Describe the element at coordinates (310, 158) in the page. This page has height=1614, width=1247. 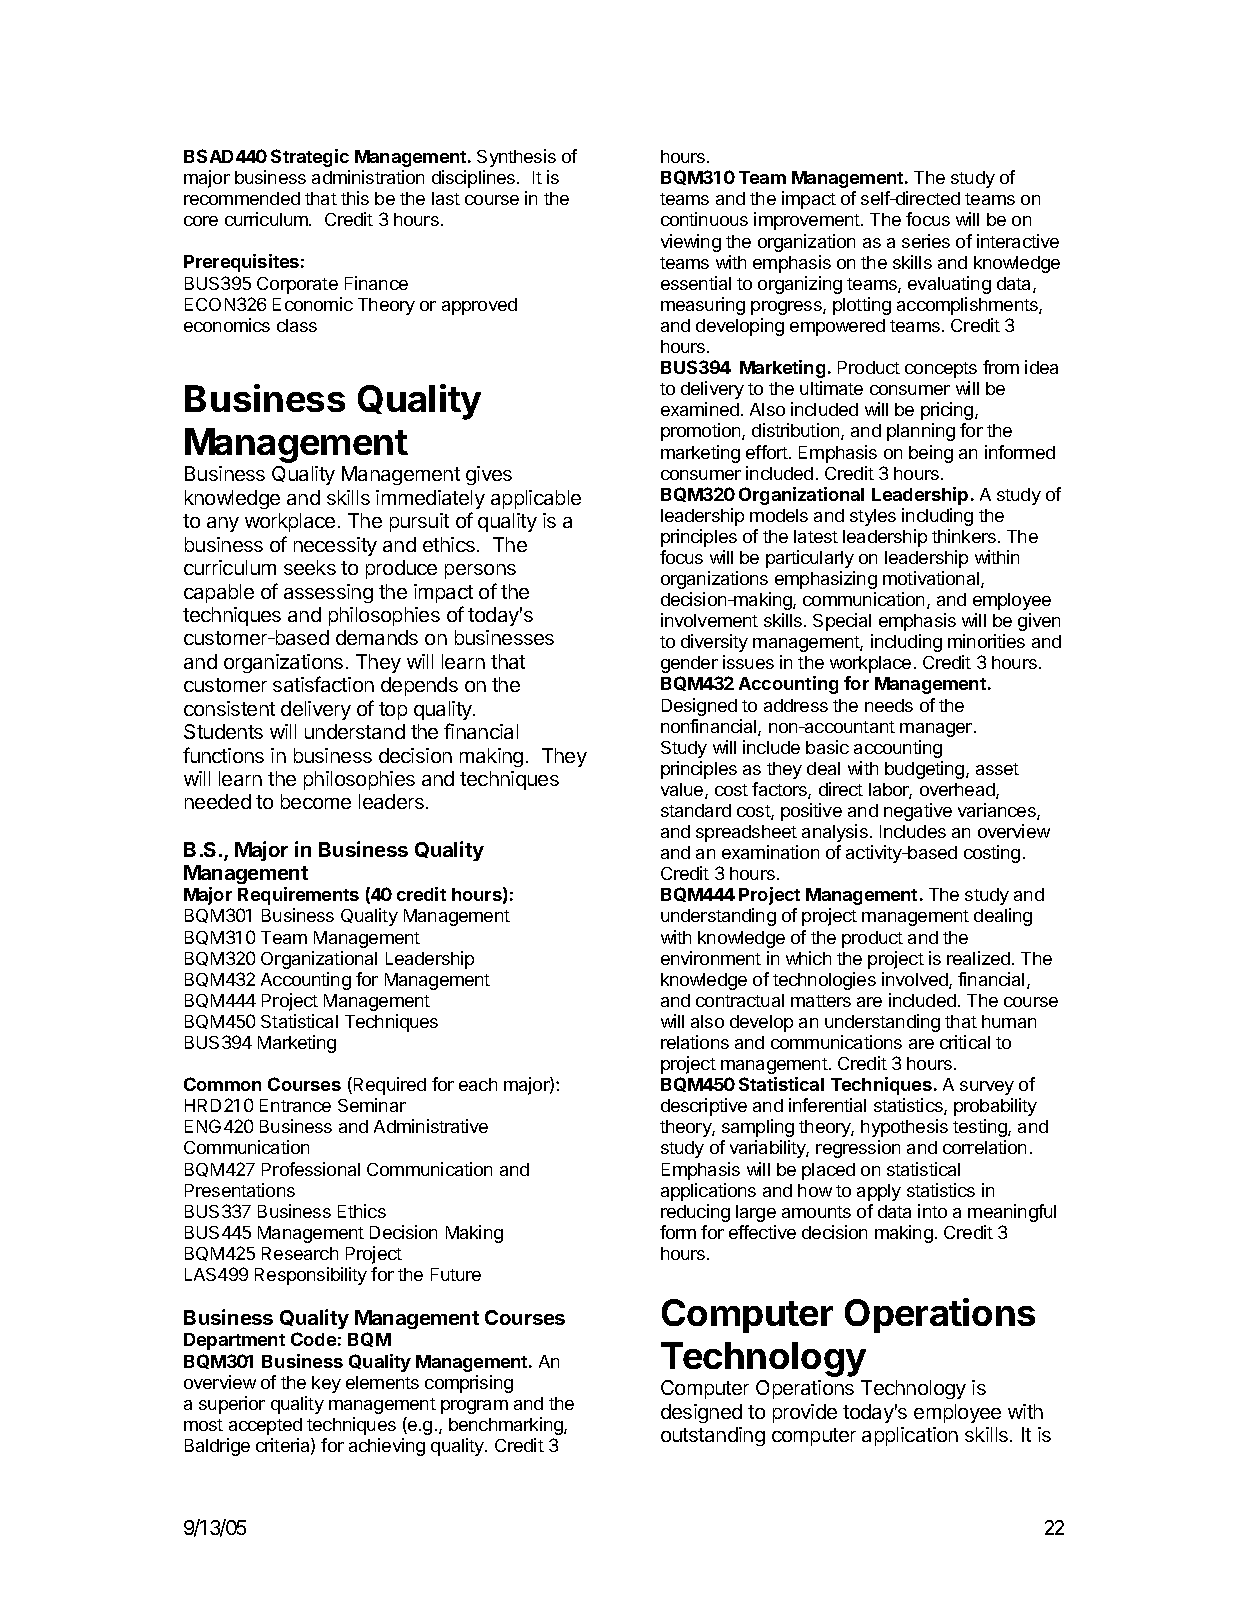
I see `Strategic` at that location.
